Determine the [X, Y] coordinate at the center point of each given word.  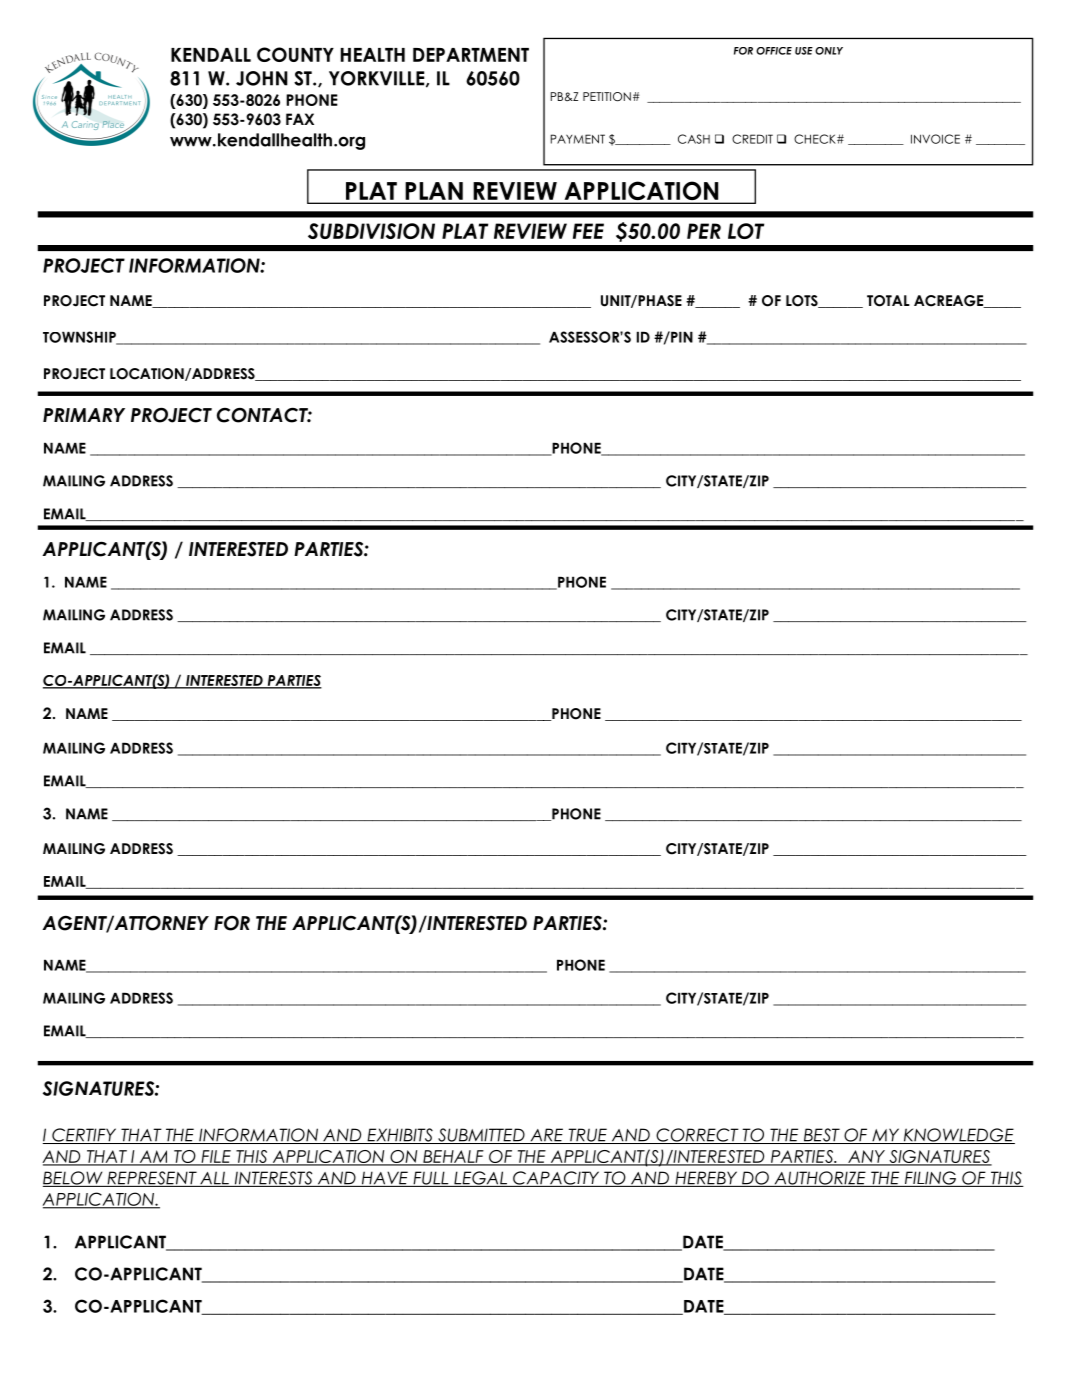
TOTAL [888, 301]
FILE [216, 1157]
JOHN [262, 78]
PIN [681, 337]
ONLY [829, 51]
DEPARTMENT [471, 55]
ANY [866, 1157]
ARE [546, 1136]
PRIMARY [84, 415]
